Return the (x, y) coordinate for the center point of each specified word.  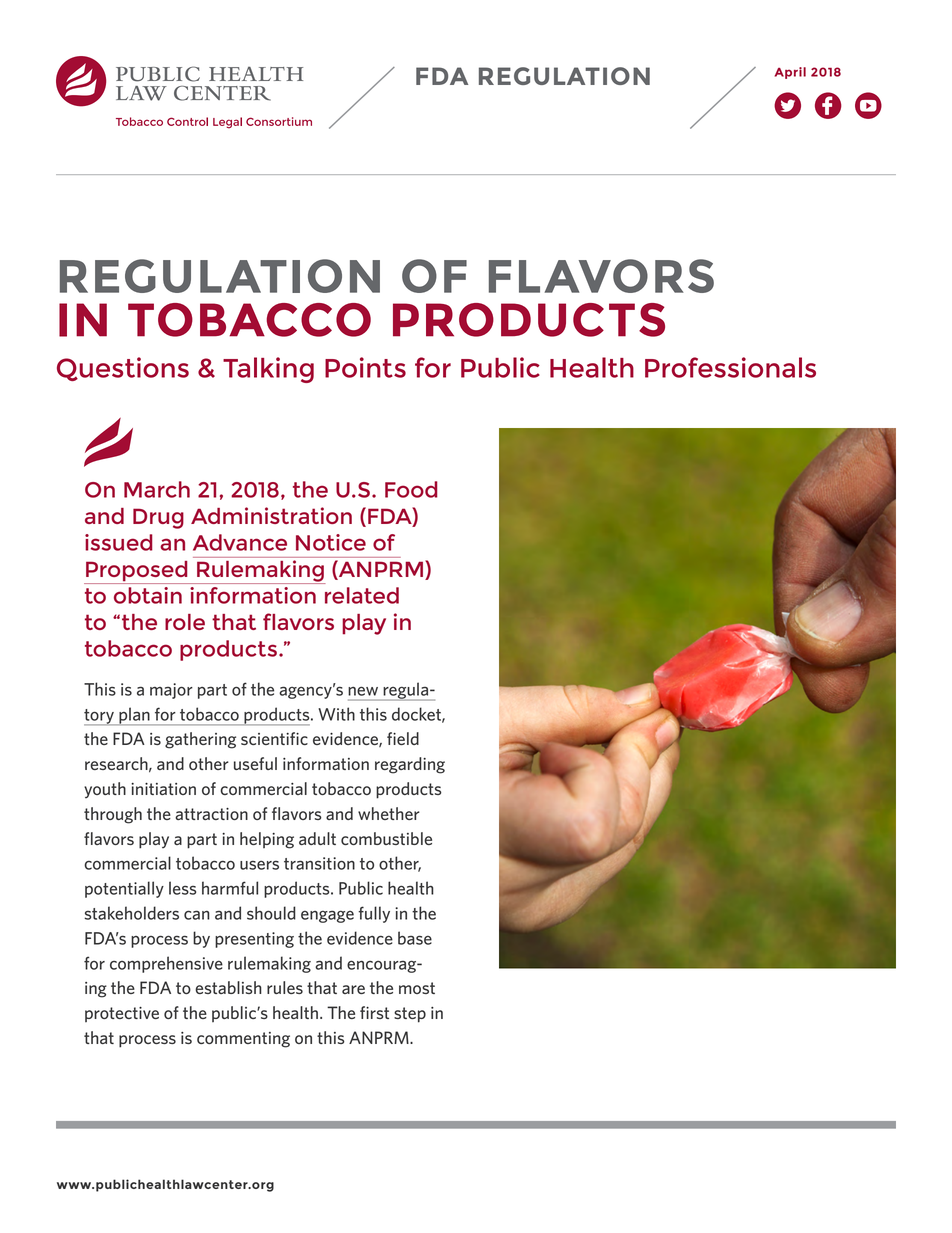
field (403, 738)
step (410, 1015)
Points (365, 367)
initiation (163, 789)
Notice (331, 542)
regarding (410, 765)
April (790, 73)
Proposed (137, 572)
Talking (268, 370)
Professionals (730, 367)
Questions (123, 369)
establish (228, 987)
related (362, 595)
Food (411, 489)
